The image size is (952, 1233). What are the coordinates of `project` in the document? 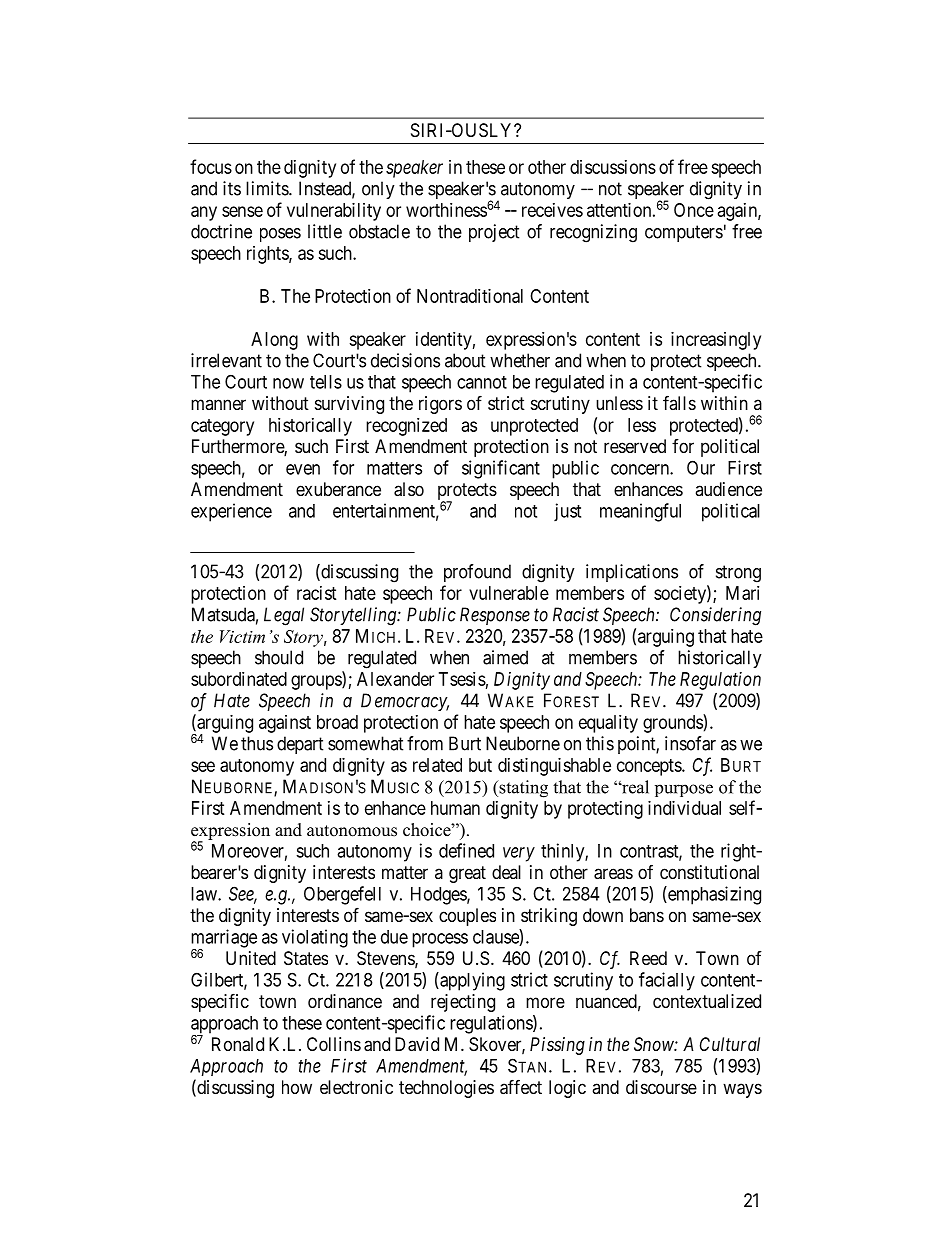 It's located at (494, 233).
